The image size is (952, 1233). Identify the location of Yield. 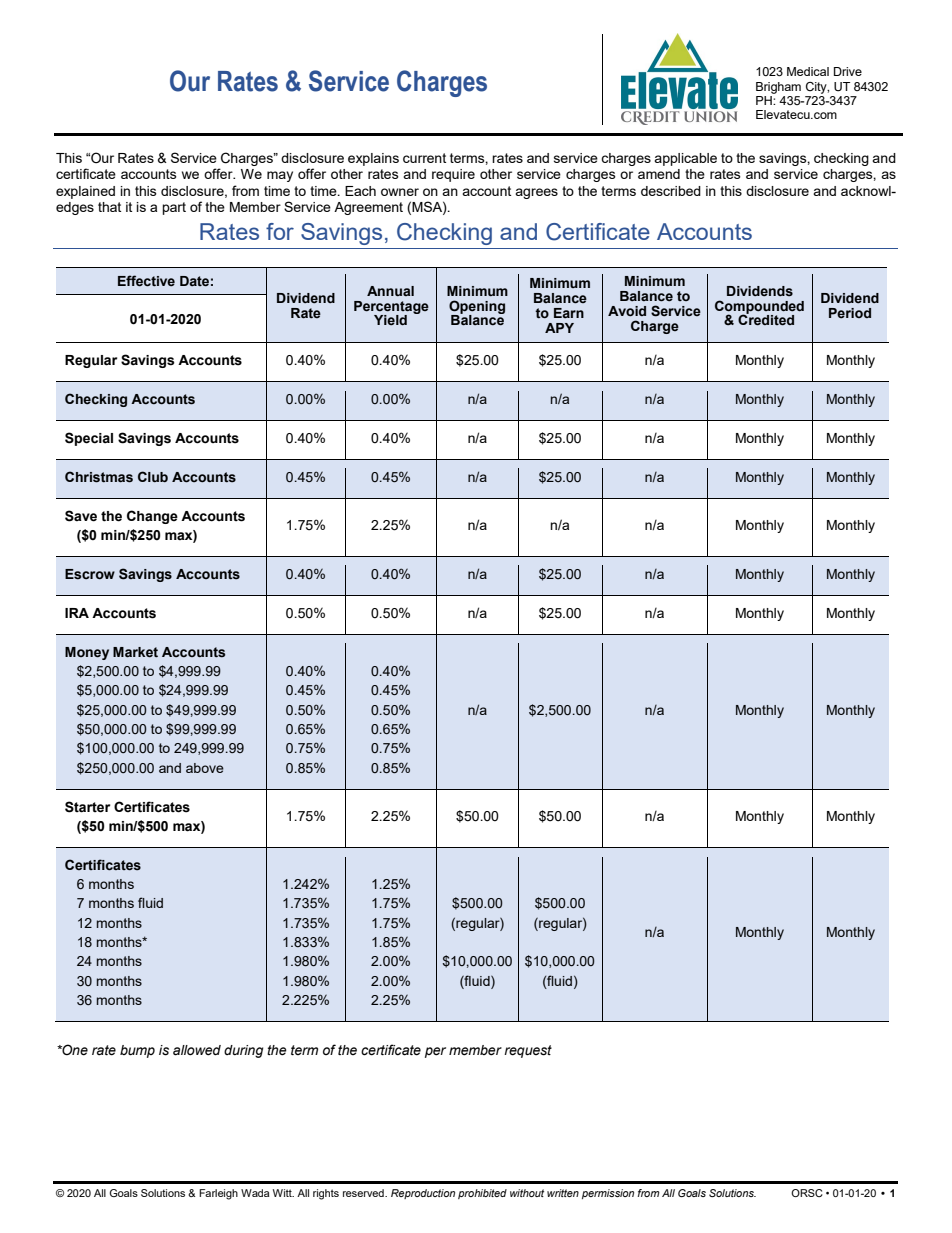
(390, 320).
